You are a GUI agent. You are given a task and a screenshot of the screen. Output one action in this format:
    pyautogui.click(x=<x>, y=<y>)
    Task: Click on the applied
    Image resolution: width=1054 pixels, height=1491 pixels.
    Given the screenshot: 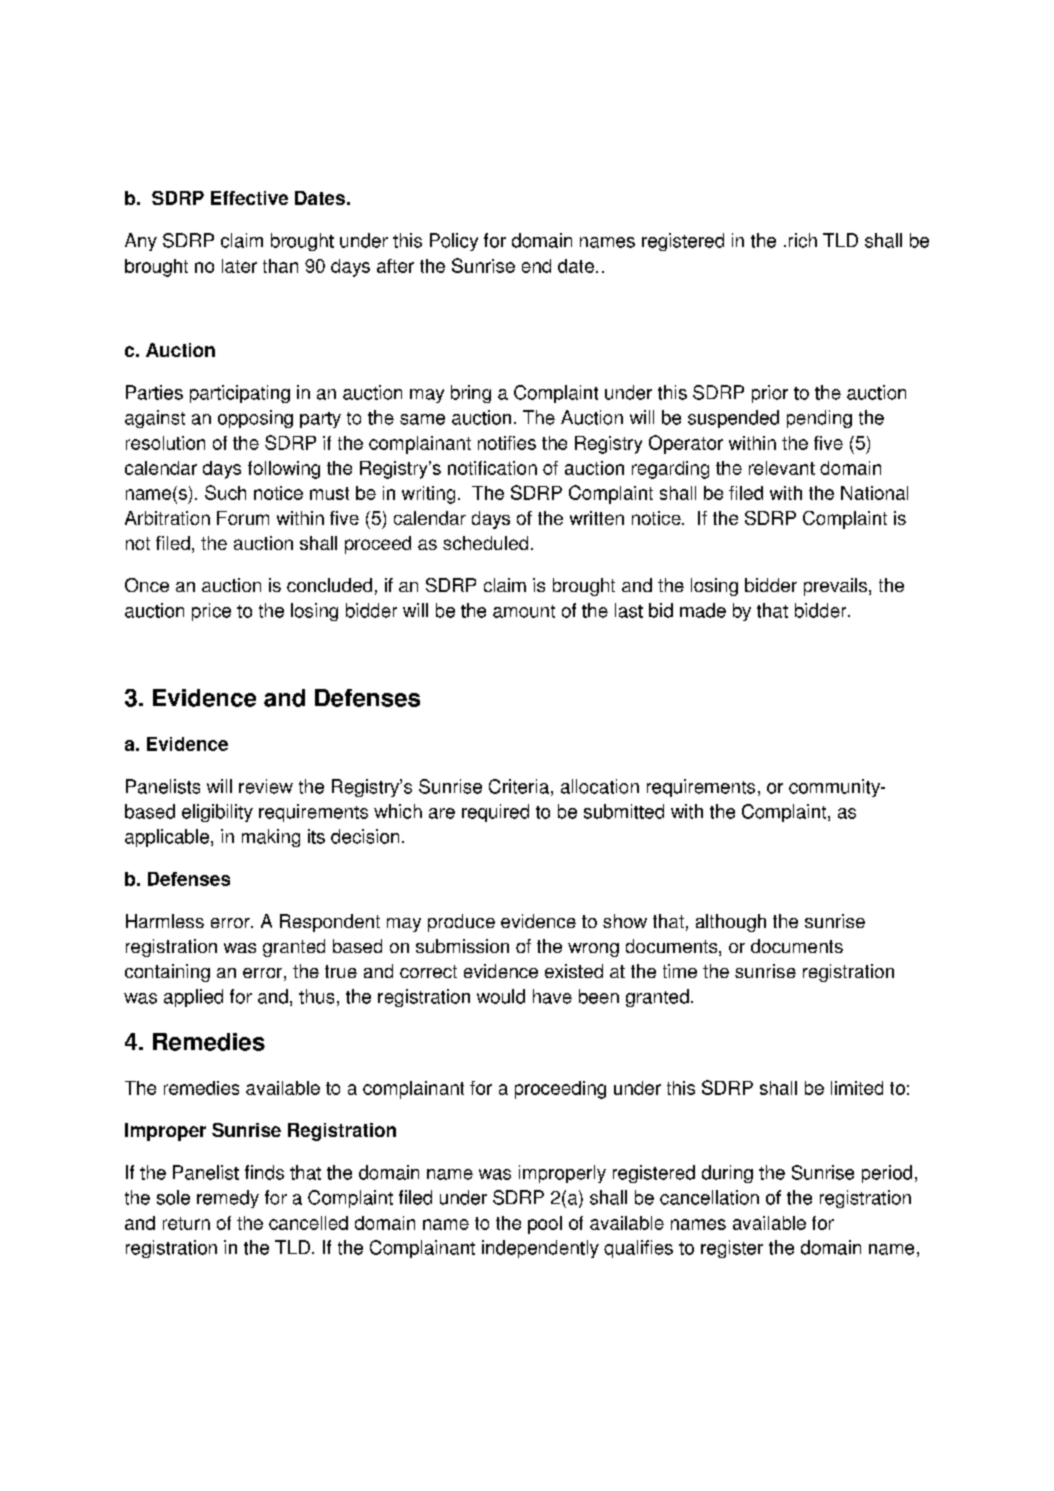 What is the action you would take?
    pyautogui.click(x=193, y=998)
